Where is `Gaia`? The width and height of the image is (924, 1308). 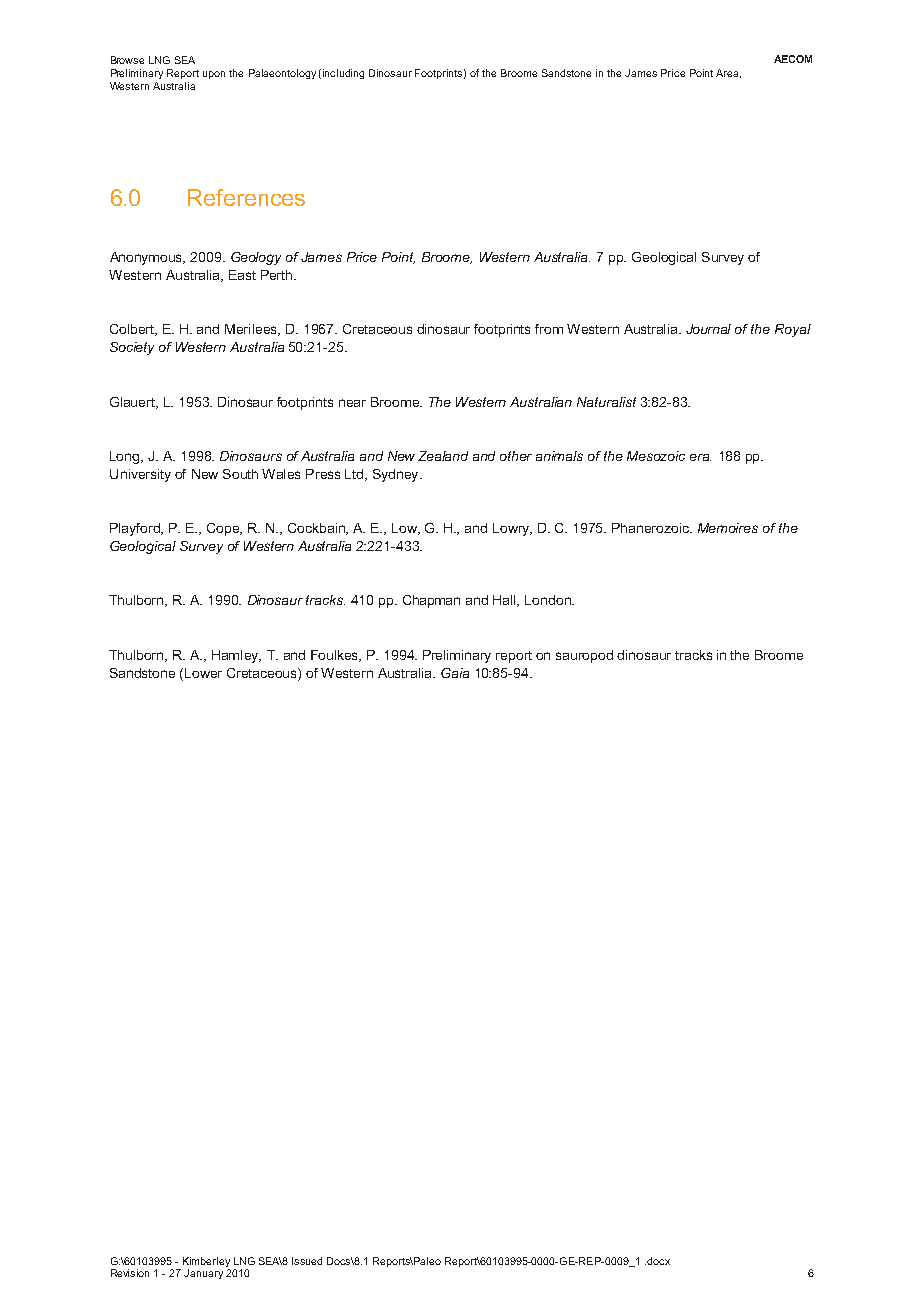 Gaia is located at coordinates (455, 673).
